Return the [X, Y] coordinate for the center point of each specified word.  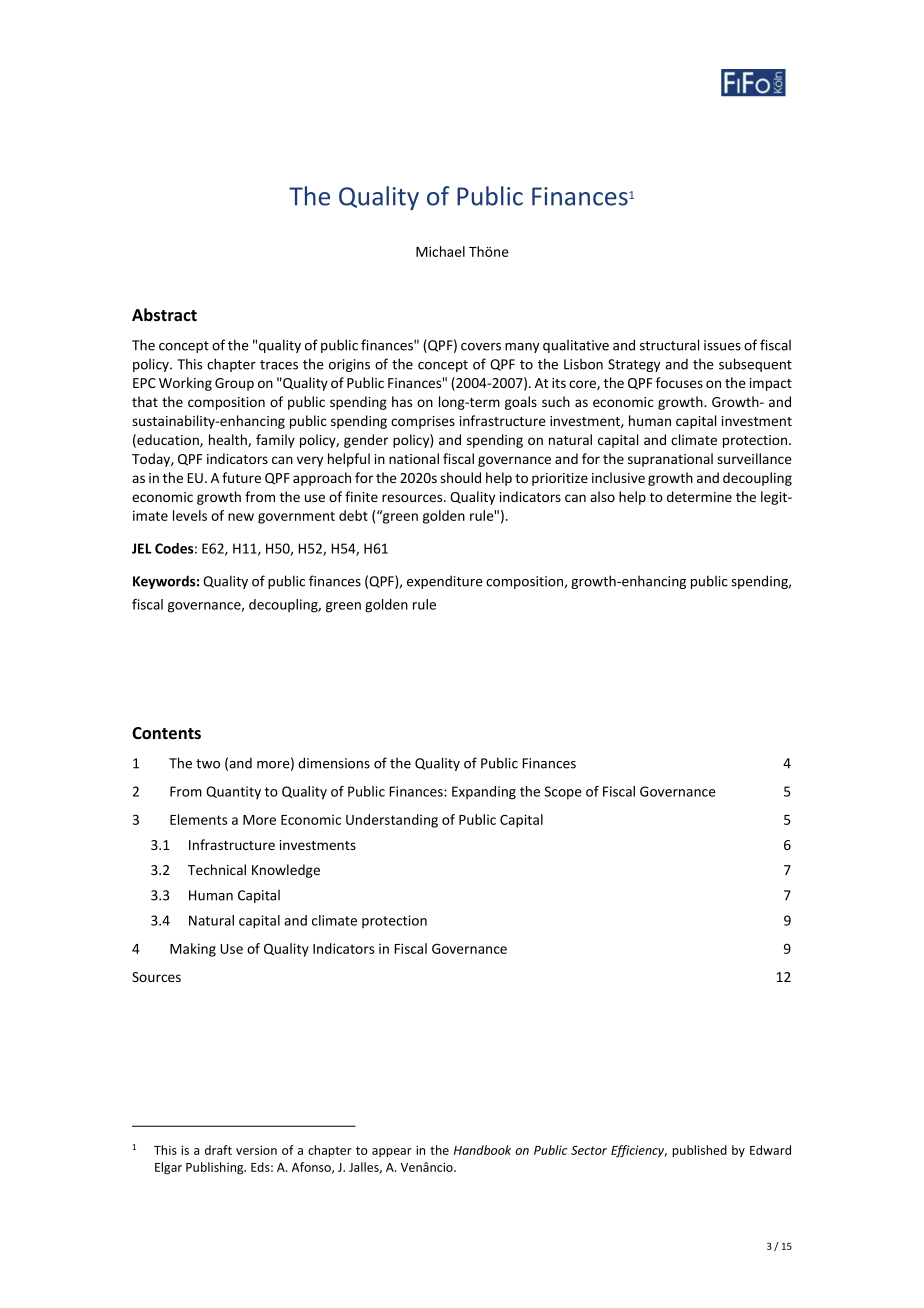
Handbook [482, 1150]
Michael [440, 251]
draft [218, 1150]
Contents [166, 733]
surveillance [754, 458]
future [241, 477]
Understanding [392, 821]
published [699, 1151]
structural [669, 345]
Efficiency [639, 1151]
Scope [563, 793]
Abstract [164, 315]
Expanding [484, 793]
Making [193, 950]
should [460, 477]
